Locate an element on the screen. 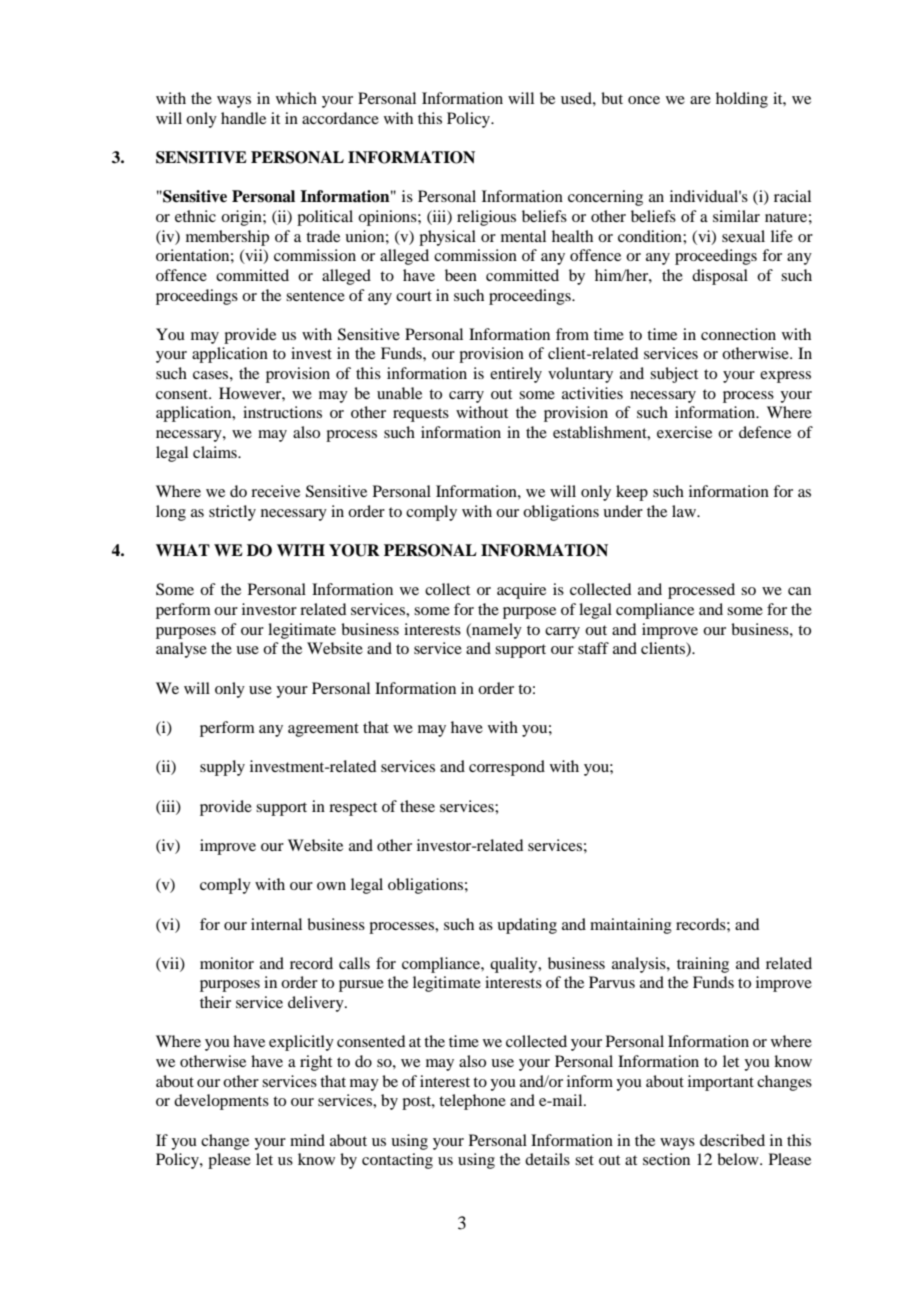 This screenshot has width=924, height=1308. acquire is located at coordinates (521, 591).
